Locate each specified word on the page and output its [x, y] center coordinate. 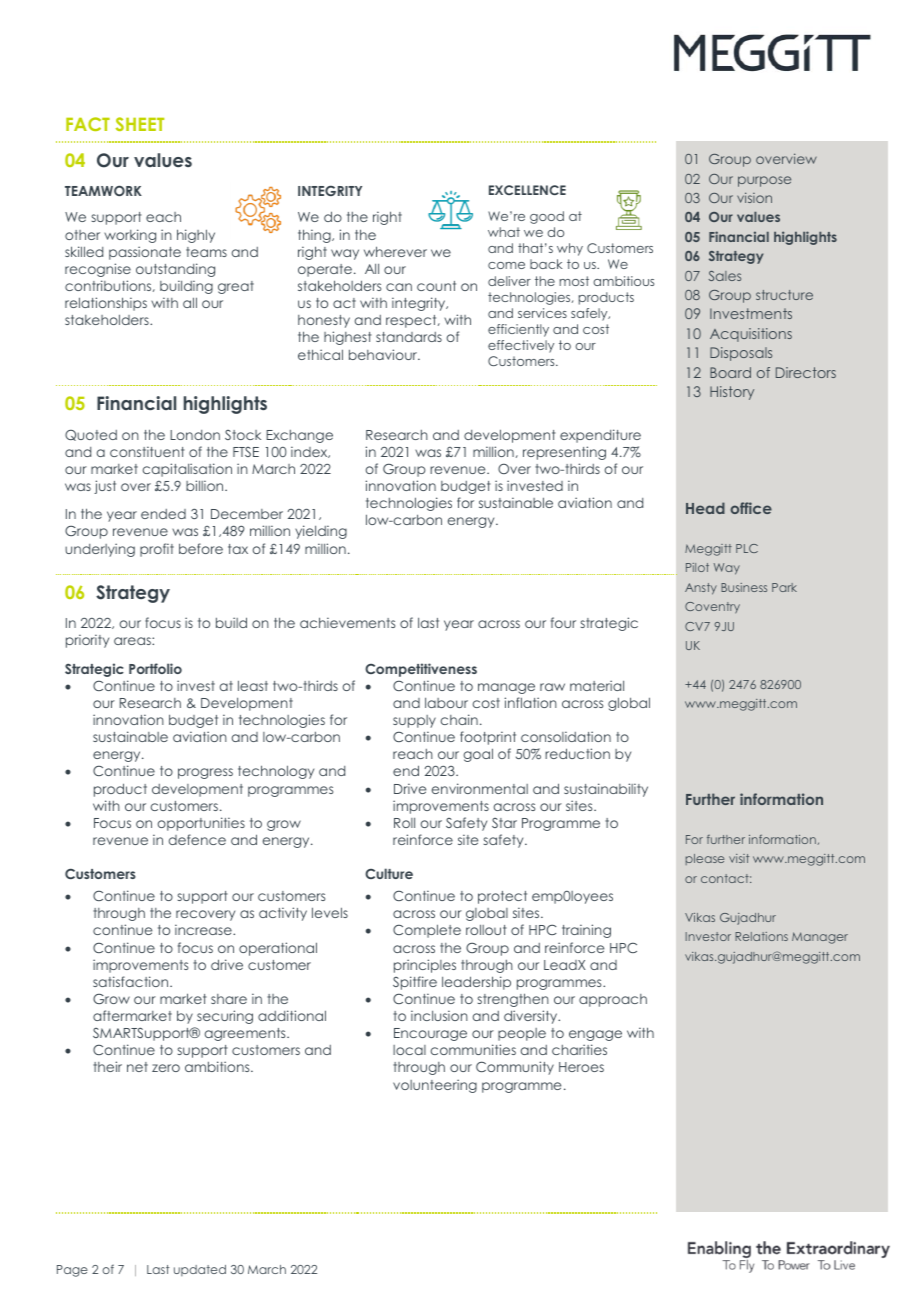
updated [200, 1270]
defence [197, 839]
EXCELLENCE [527, 190]
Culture [389, 873]
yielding [321, 532]
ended [163, 514]
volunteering [435, 1086]
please [705, 859]
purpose [764, 181]
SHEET [140, 124]
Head [705, 508]
